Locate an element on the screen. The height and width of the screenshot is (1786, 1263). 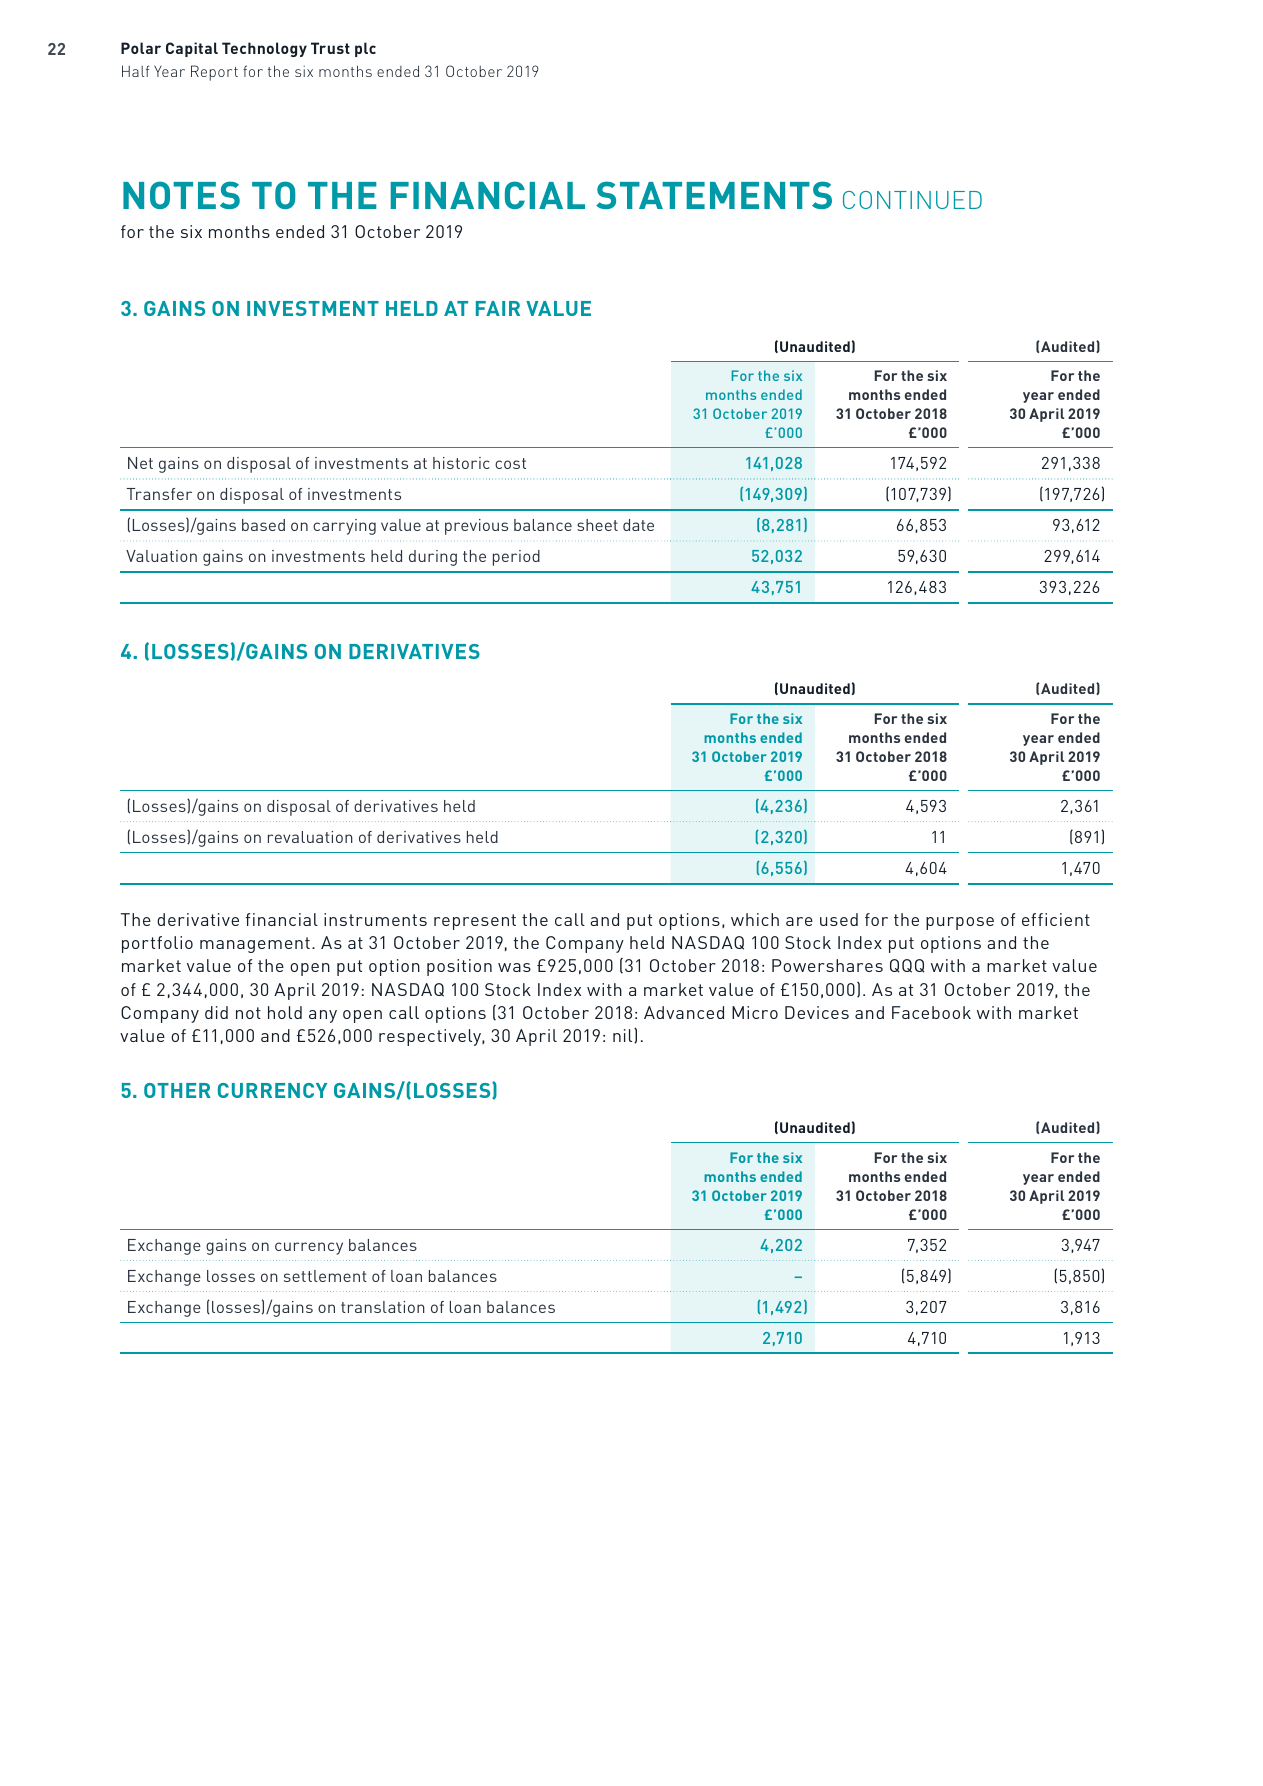
sheet is located at coordinates (597, 525).
